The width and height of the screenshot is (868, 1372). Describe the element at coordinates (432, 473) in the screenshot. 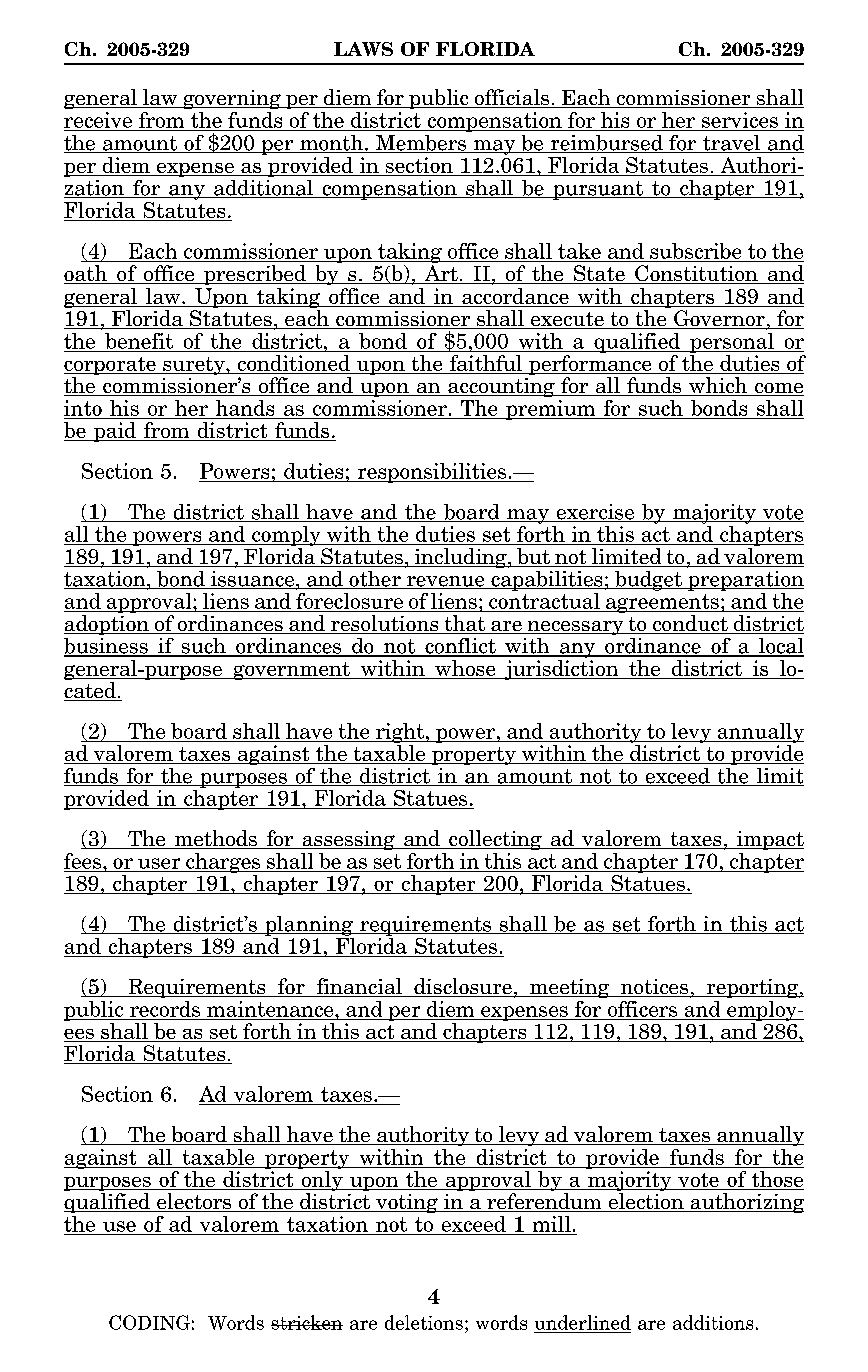

I see `responsibilities` at that location.
